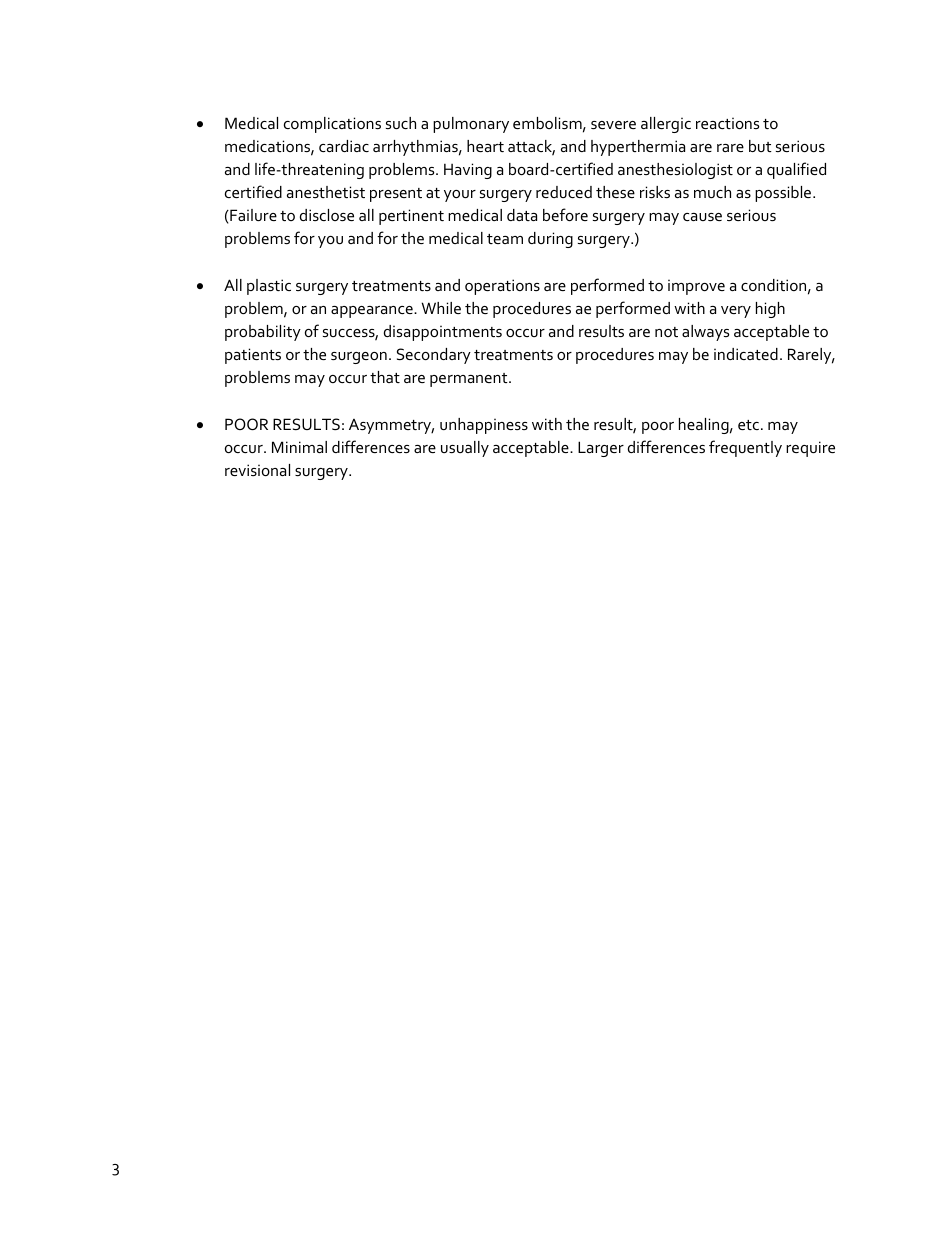 The width and height of the screenshot is (952, 1233). I want to click on complications, so click(332, 125).
